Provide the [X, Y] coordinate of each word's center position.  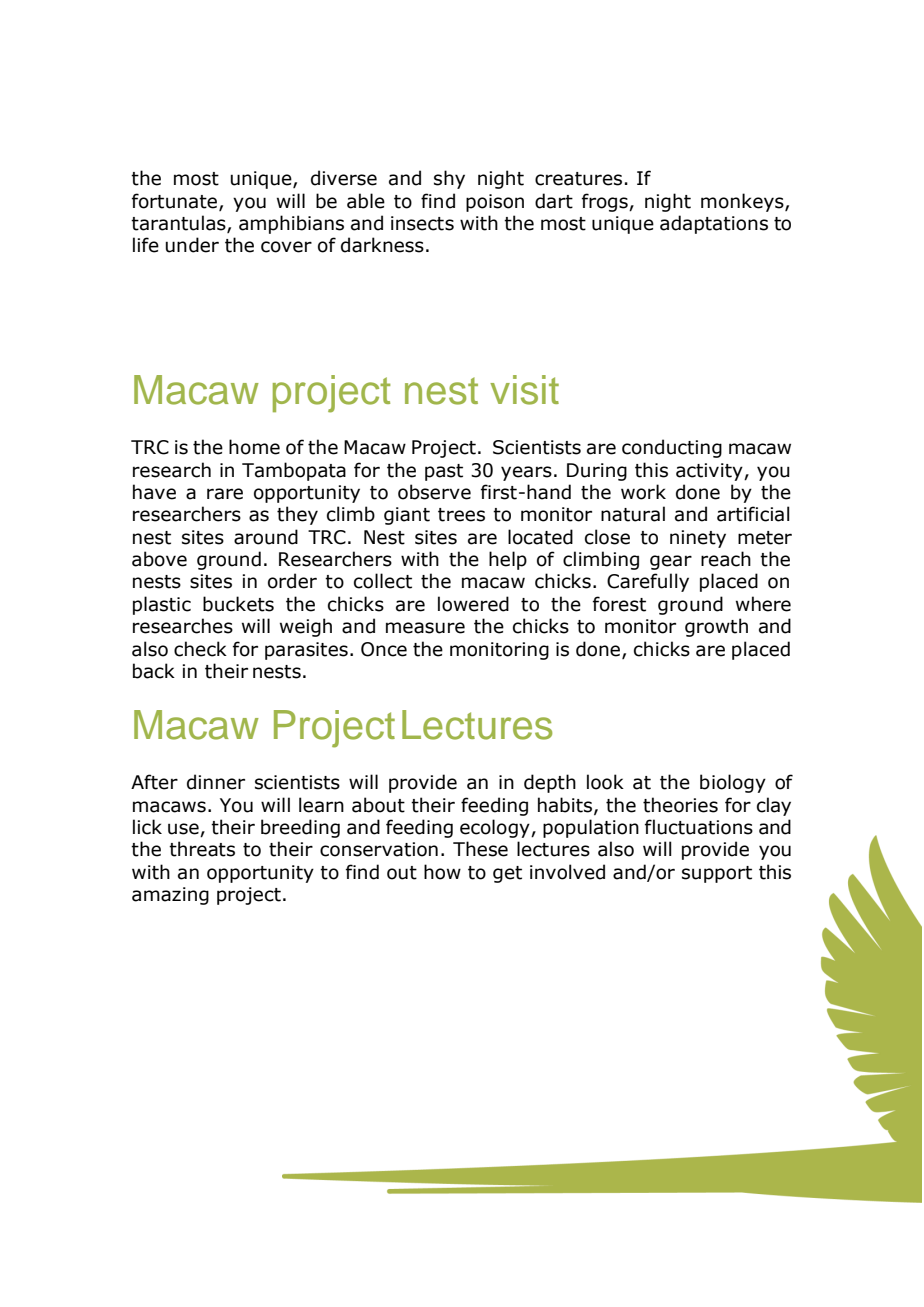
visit [524, 390]
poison [495, 203]
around [266, 537]
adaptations [714, 224]
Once [384, 649]
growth [716, 627]
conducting [672, 448]
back [154, 671]
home [254, 447]
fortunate [176, 201]
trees [461, 515]
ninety [698, 539]
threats [202, 849]
